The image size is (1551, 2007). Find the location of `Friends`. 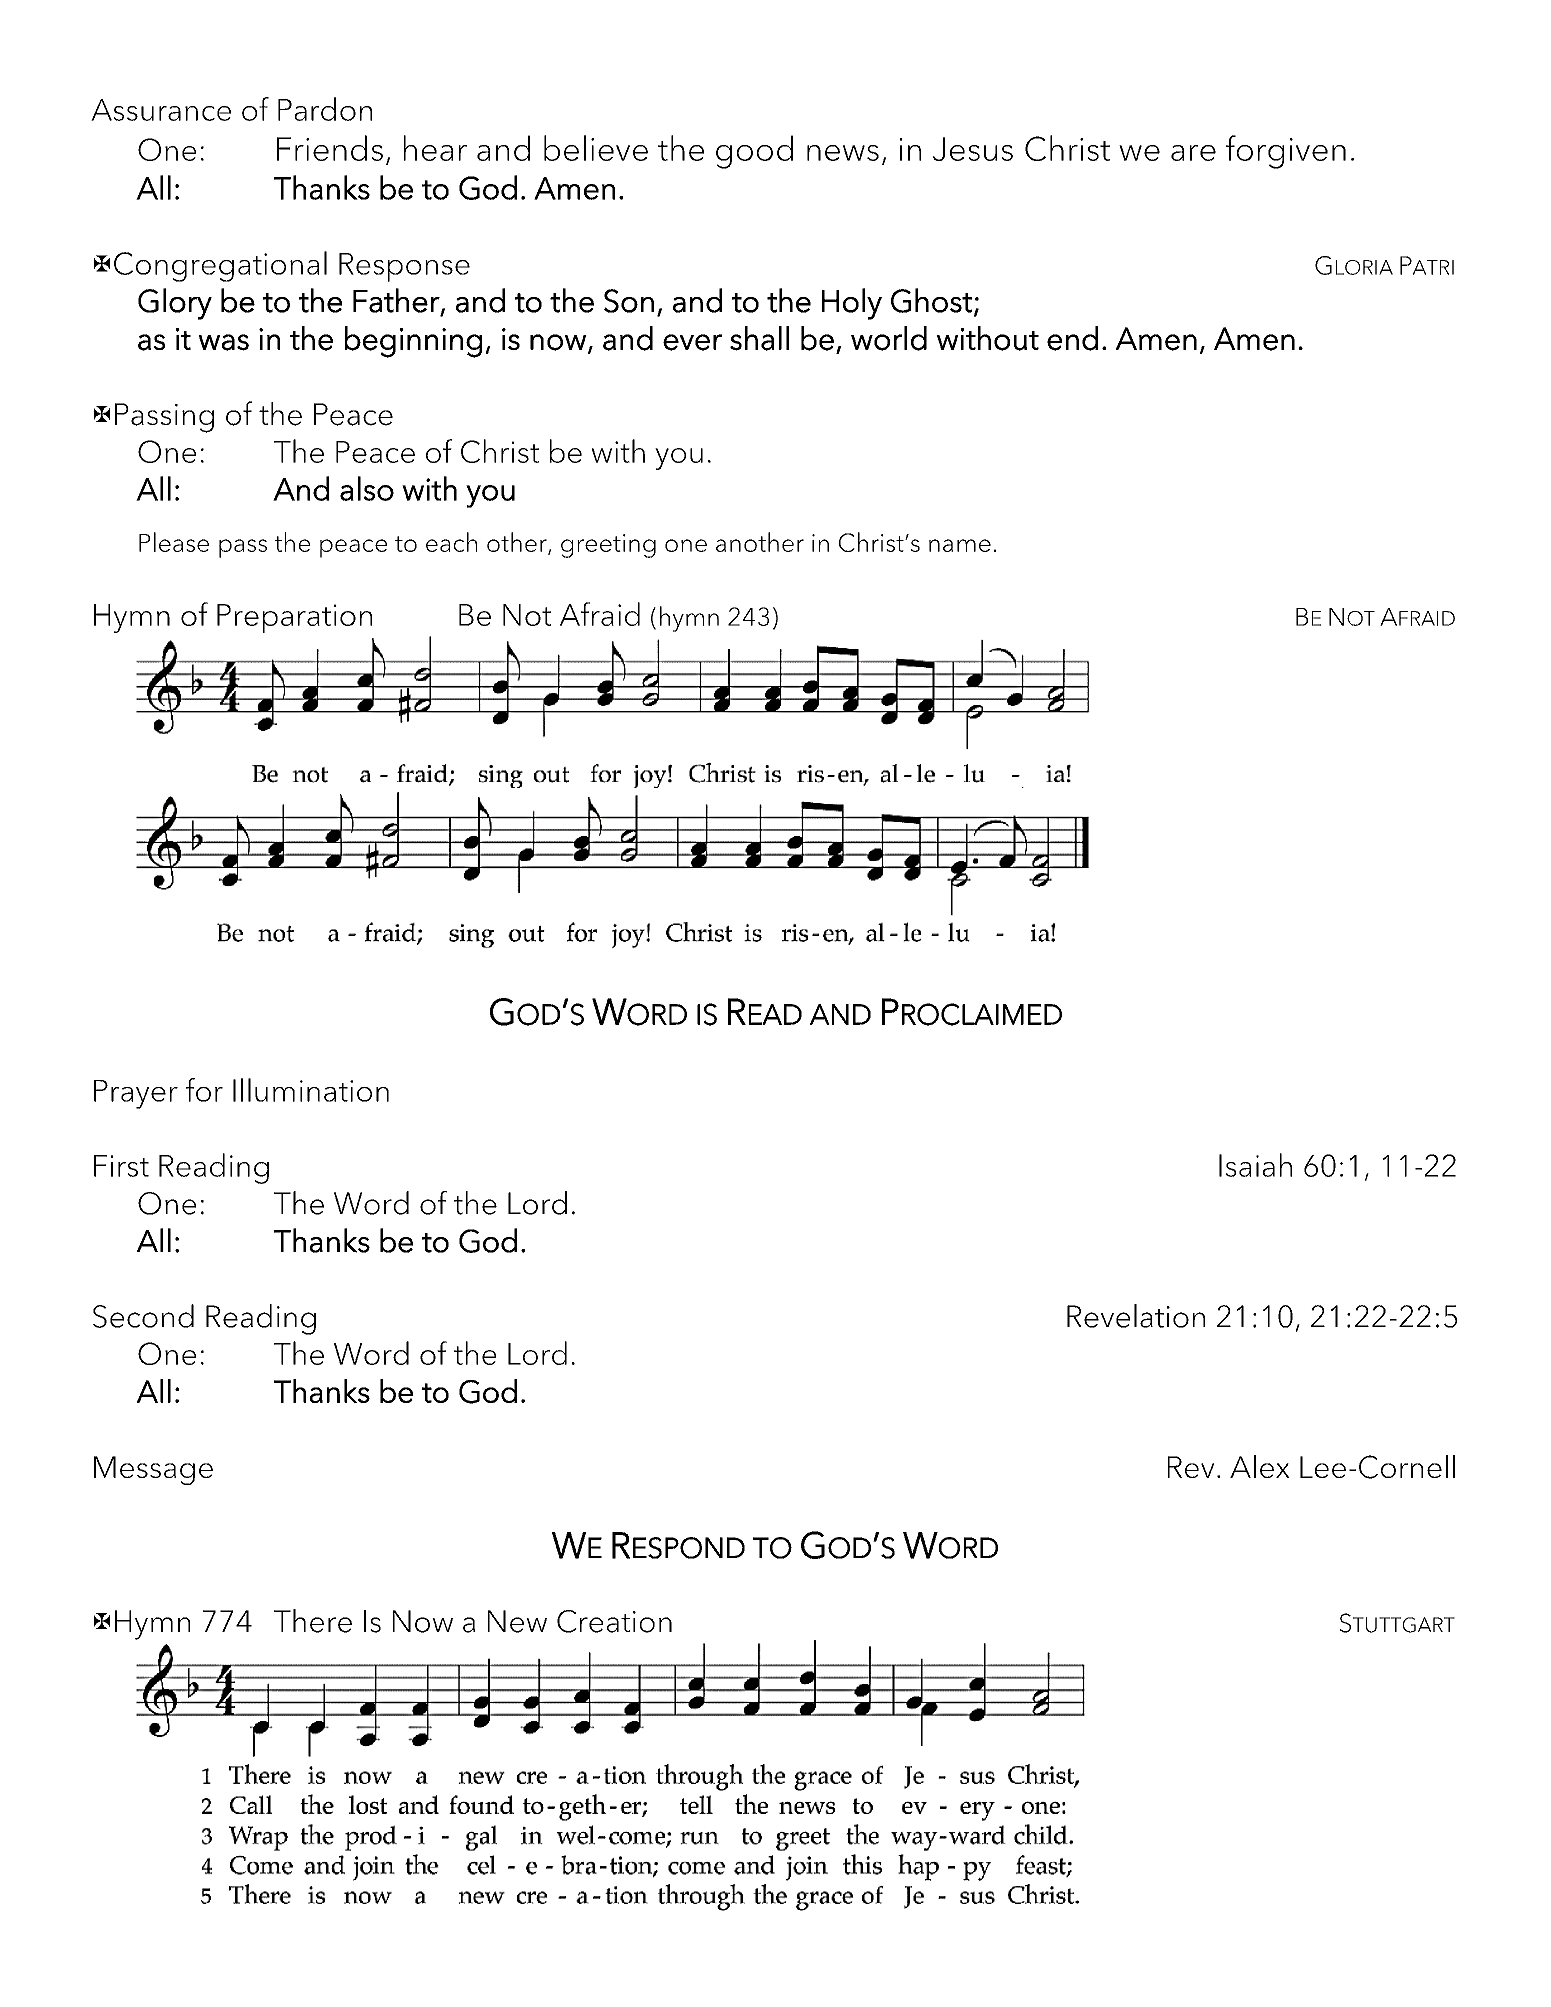

Friends is located at coordinates (330, 148).
